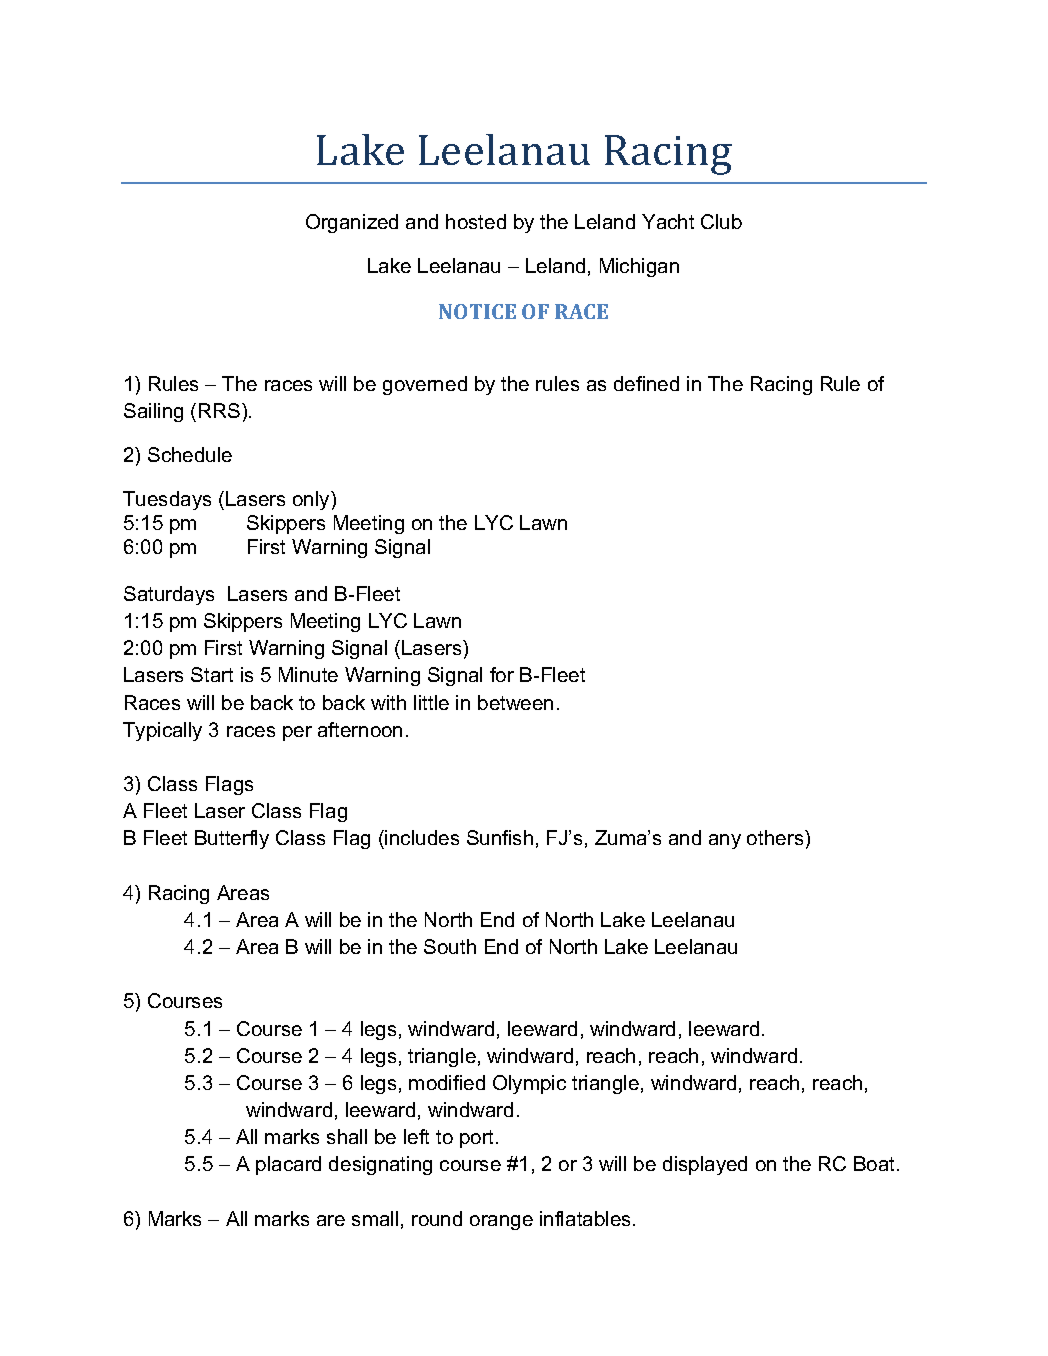 The image size is (1048, 1356). What do you see at coordinates (212, 674) in the screenshot?
I see `Start` at bounding box center [212, 674].
